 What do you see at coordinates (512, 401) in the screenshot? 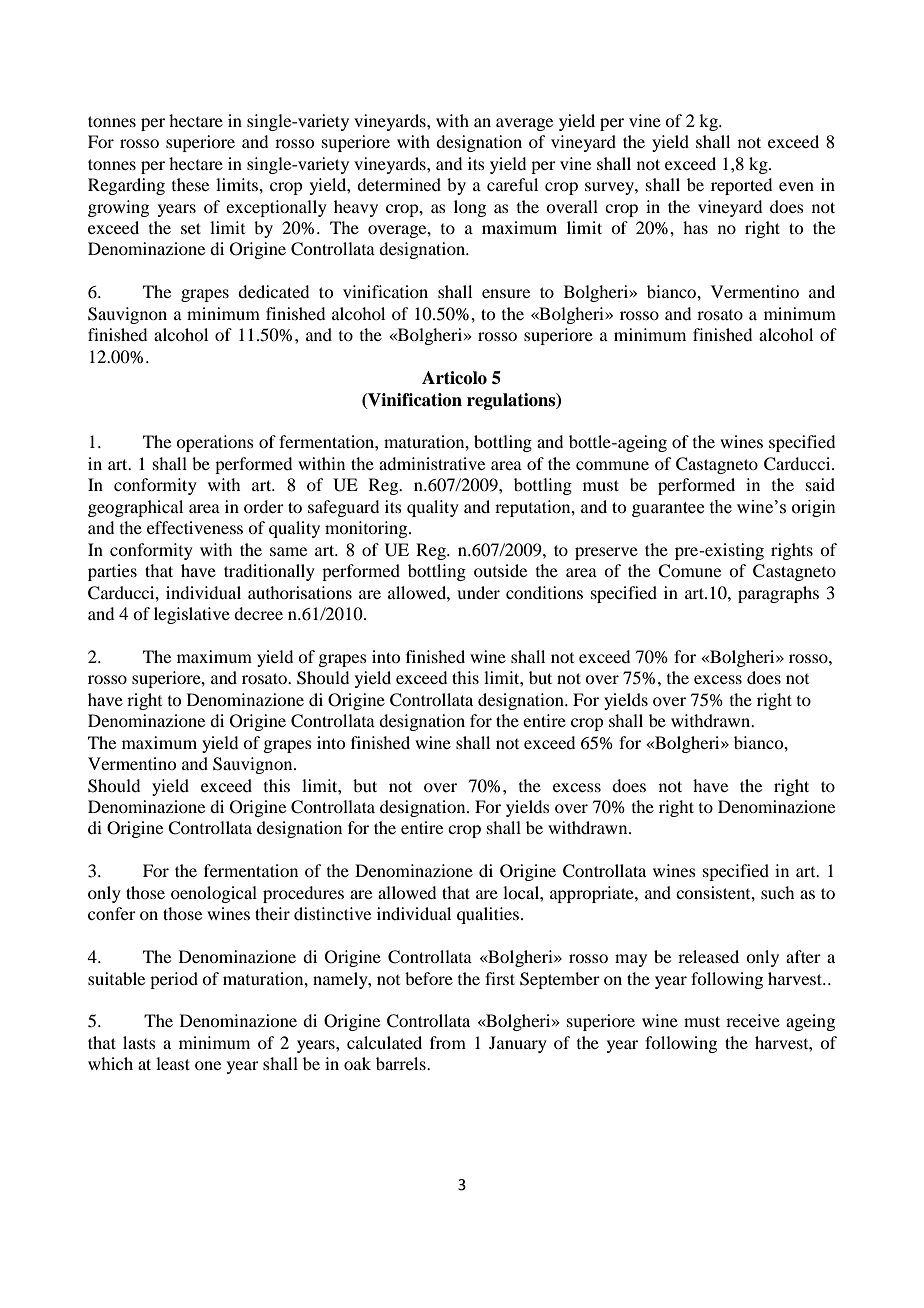
I see `regulations` at bounding box center [512, 401].
